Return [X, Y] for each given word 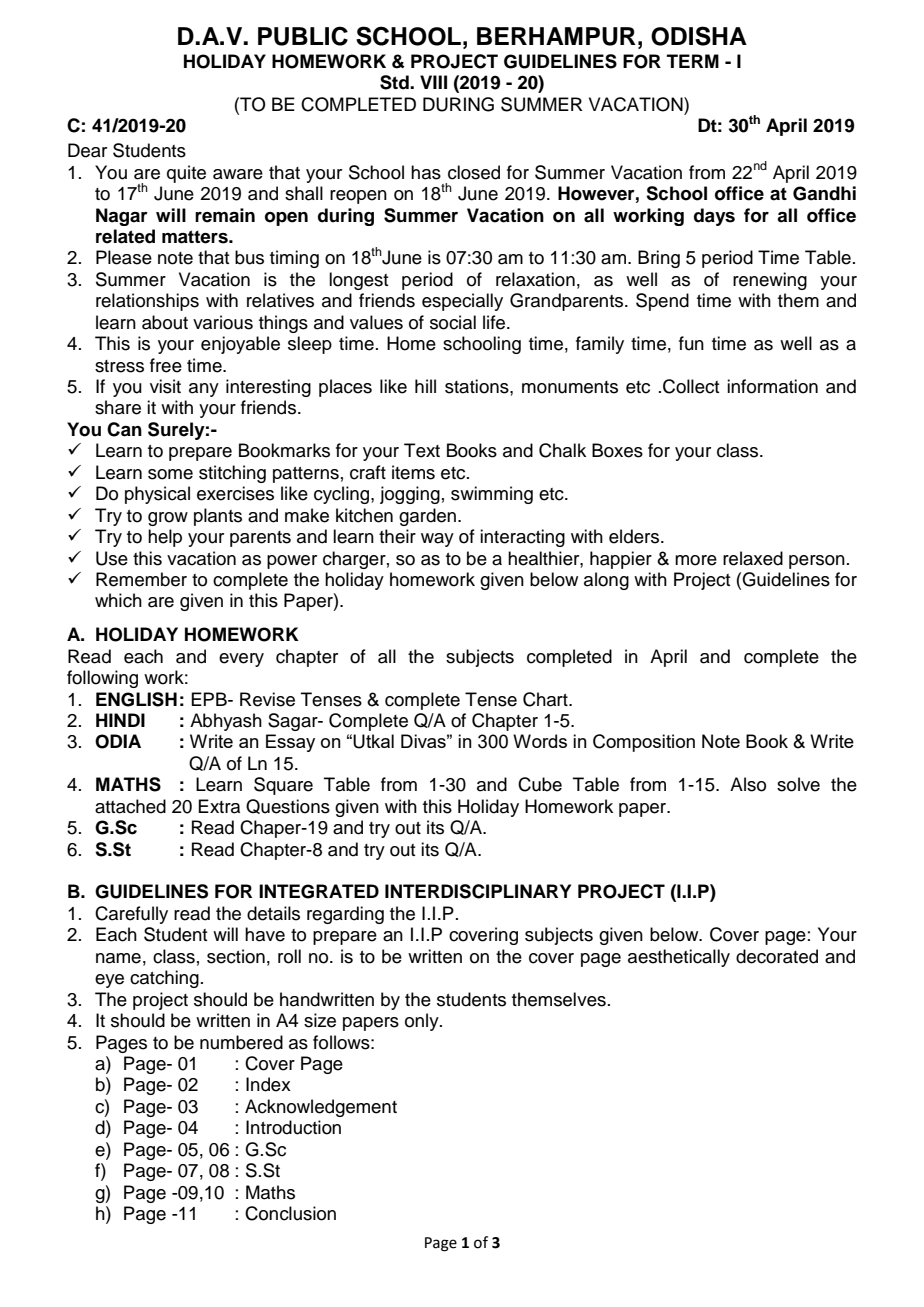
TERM [693, 61]
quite [186, 174]
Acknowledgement [321, 1108]
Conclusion [290, 1213]
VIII [433, 82]
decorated [777, 956]
